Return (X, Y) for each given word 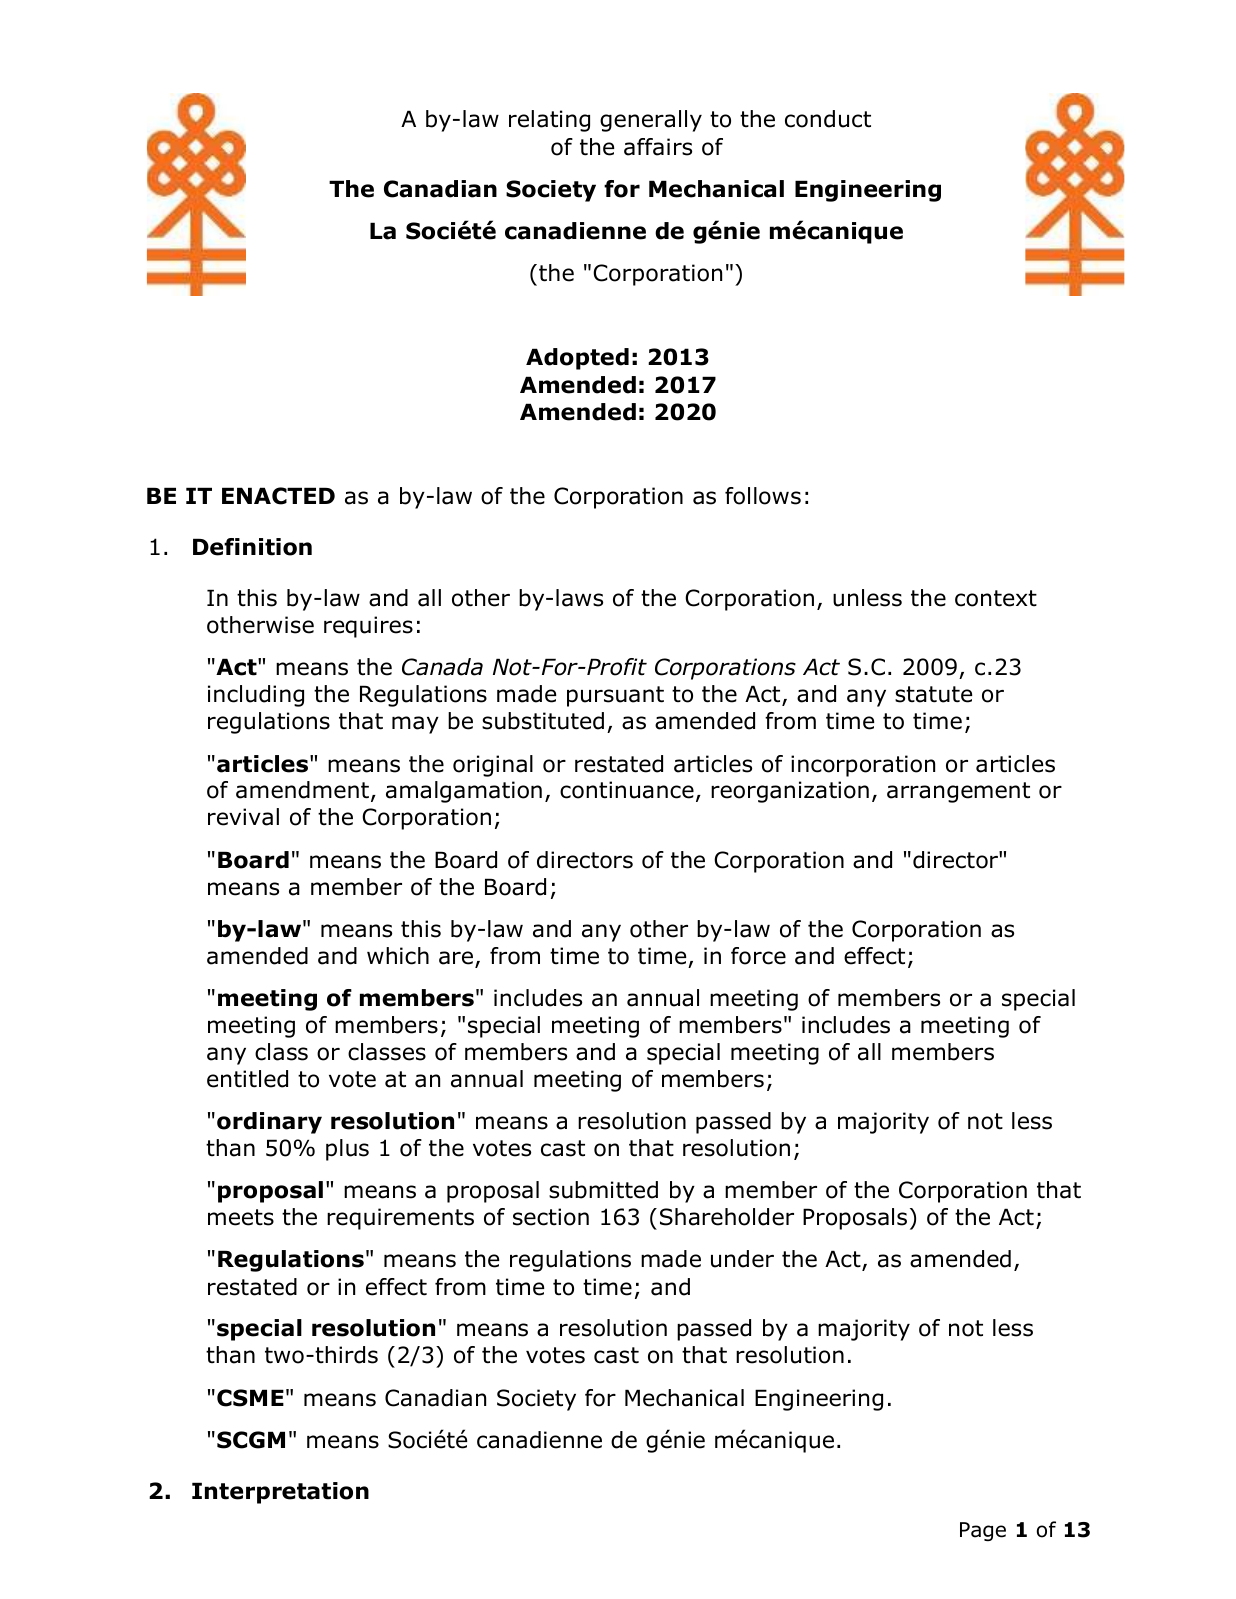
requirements (400, 1219)
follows (763, 496)
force (758, 956)
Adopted (577, 359)
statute (933, 694)
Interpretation (280, 1493)
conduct (828, 119)
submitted (603, 1190)
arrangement (958, 792)
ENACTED (278, 496)
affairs (658, 147)
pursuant (615, 696)
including (256, 696)
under (742, 1259)
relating (549, 121)
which (398, 956)
